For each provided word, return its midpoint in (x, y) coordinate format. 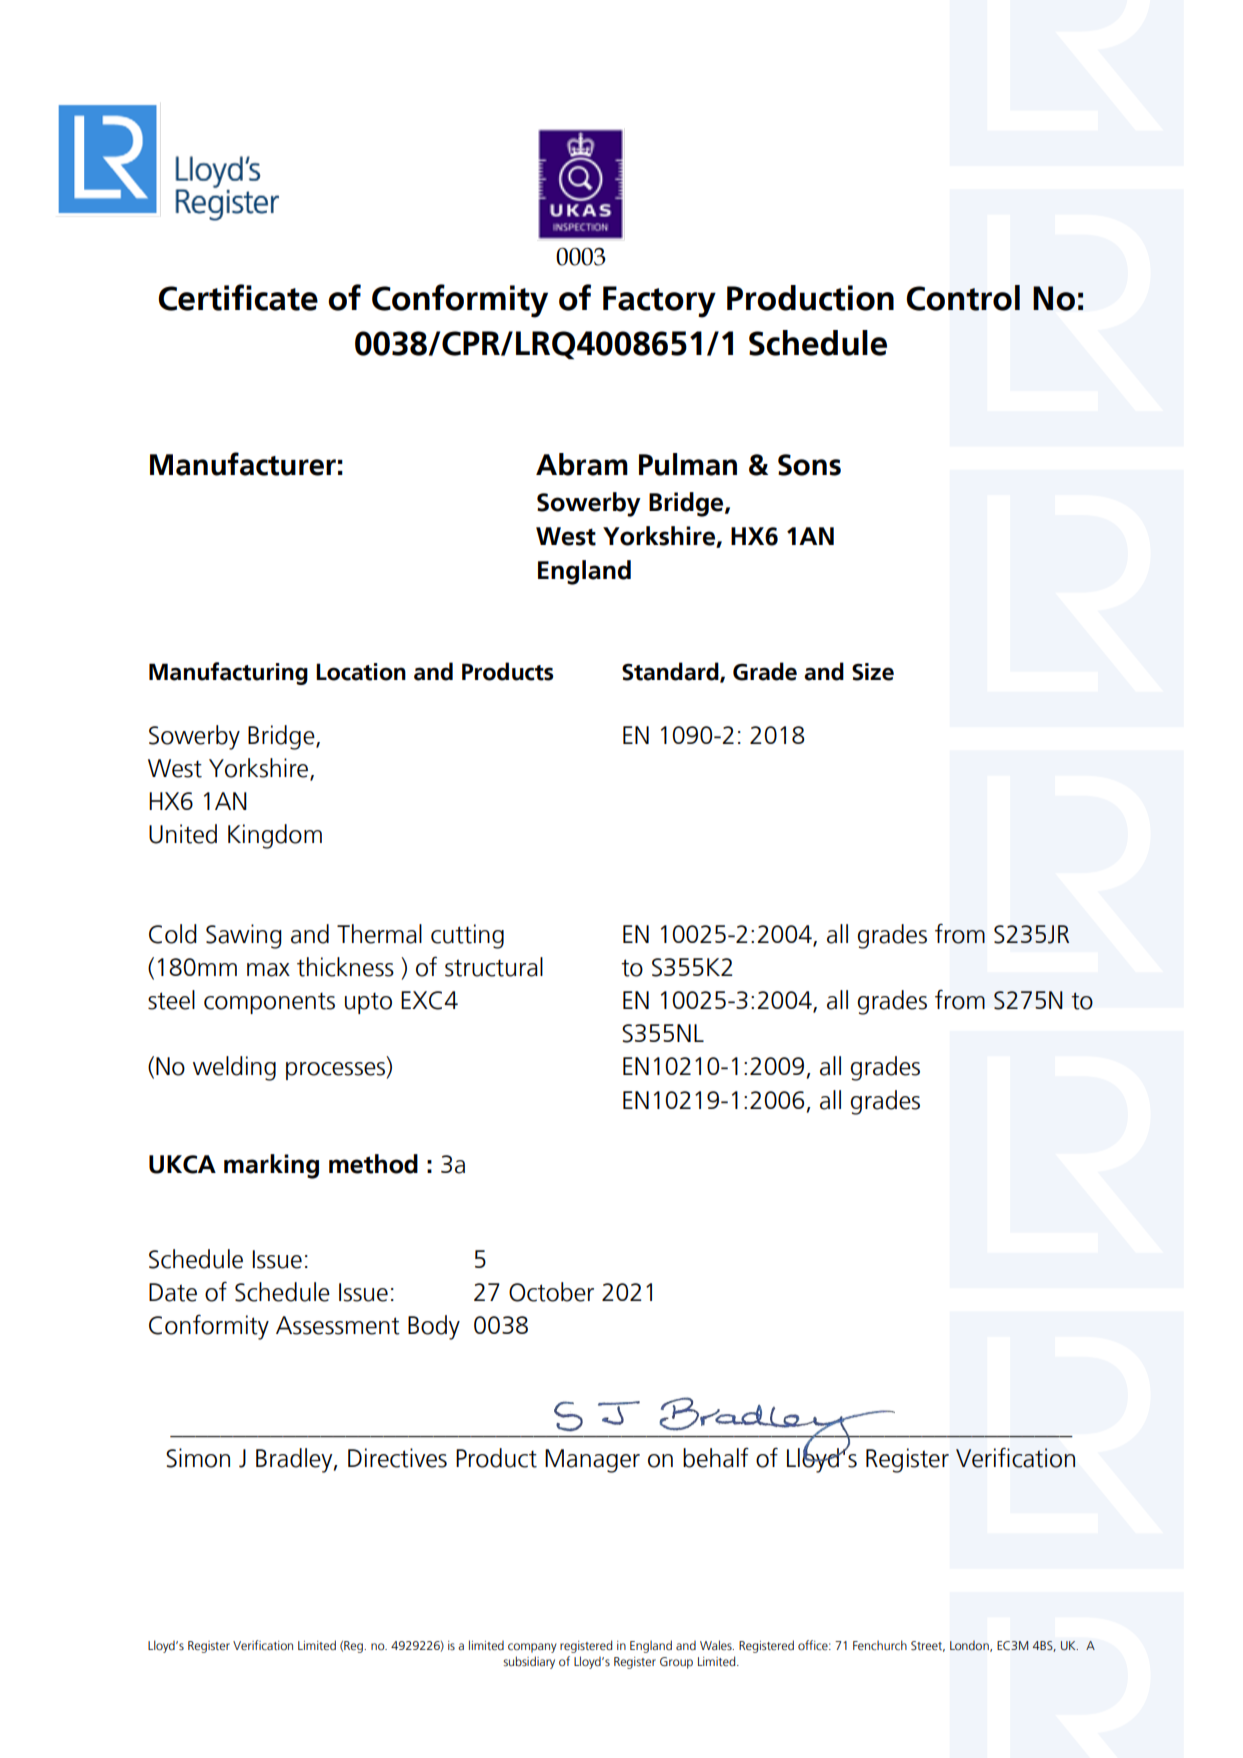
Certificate (238, 297)
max (268, 970)
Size (873, 672)
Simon (198, 1458)
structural (494, 967)
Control (963, 298)
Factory (659, 302)
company (532, 1648)
